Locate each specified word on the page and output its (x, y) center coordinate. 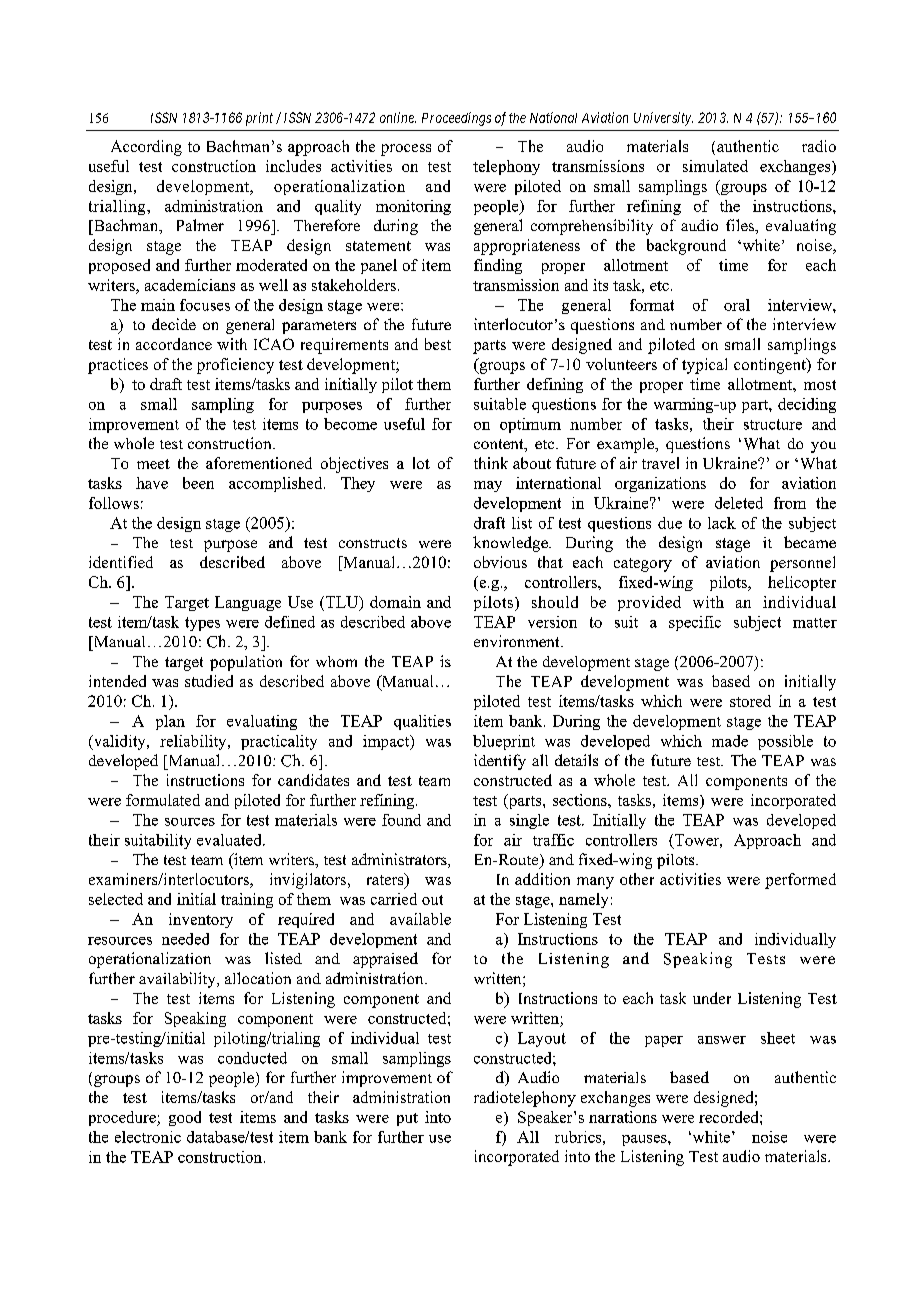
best (438, 344)
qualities (422, 722)
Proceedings (456, 119)
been (198, 483)
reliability (194, 742)
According (146, 148)
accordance (174, 344)
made (730, 741)
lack (722, 523)
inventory (201, 920)
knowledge (511, 544)
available (420, 919)
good (185, 1118)
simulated (715, 166)
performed (800, 881)
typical (704, 366)
